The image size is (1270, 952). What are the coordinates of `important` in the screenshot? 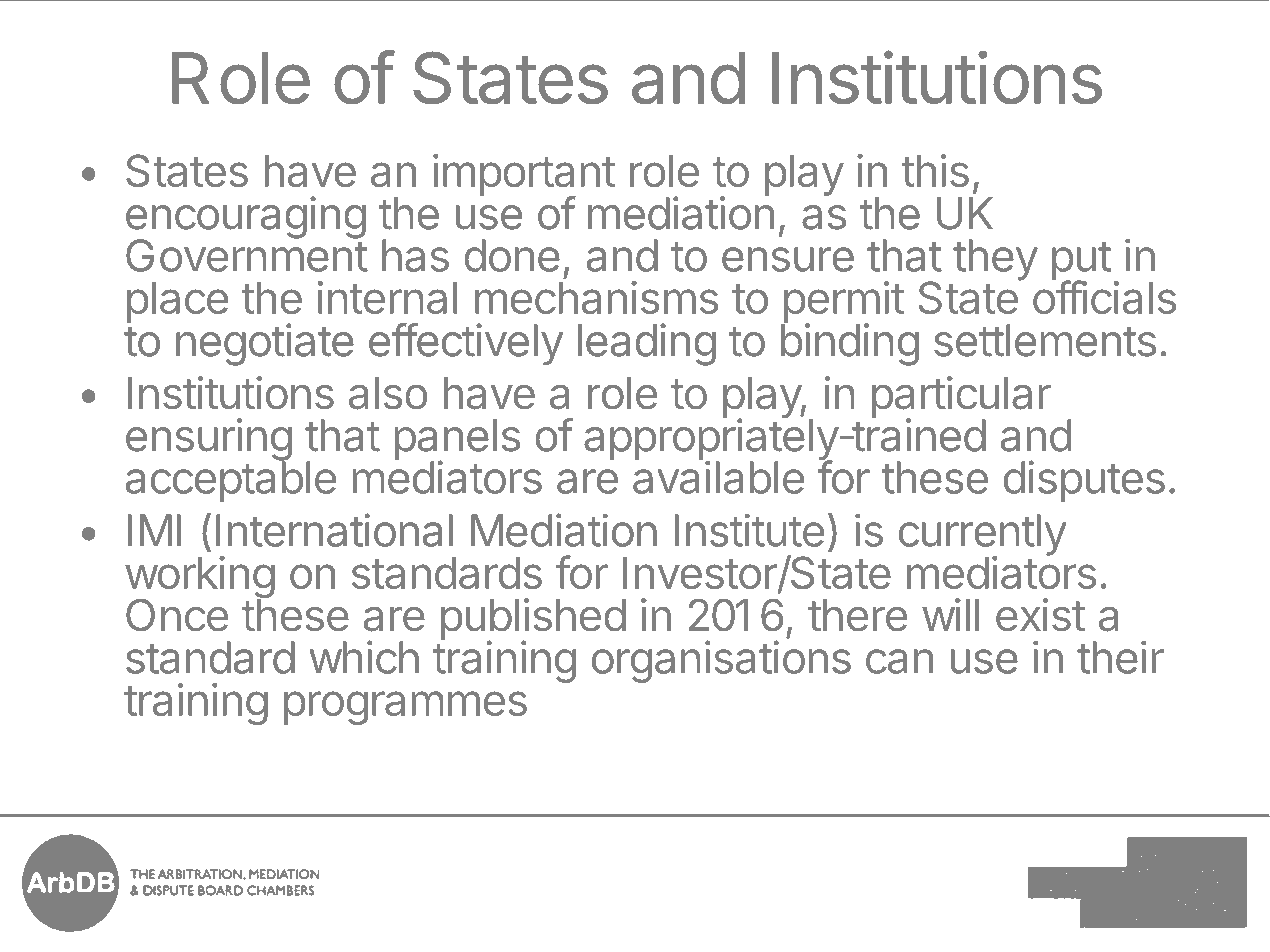 It's located at (524, 176).
